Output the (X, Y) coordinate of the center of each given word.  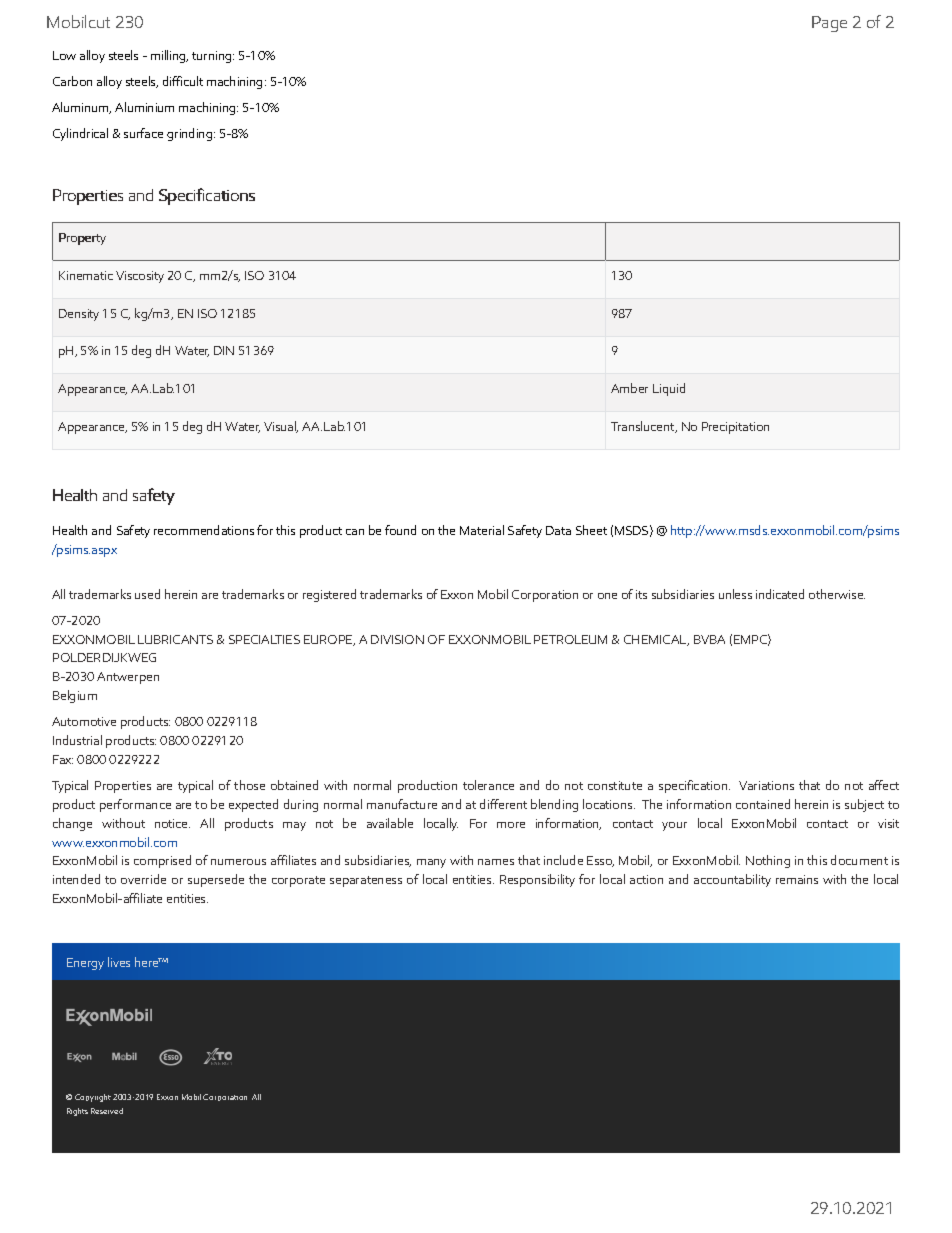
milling (169, 56)
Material (482, 530)
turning (213, 57)
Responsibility (537, 880)
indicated (780, 594)
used (147, 594)
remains (797, 879)
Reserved (107, 1111)
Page (829, 24)
